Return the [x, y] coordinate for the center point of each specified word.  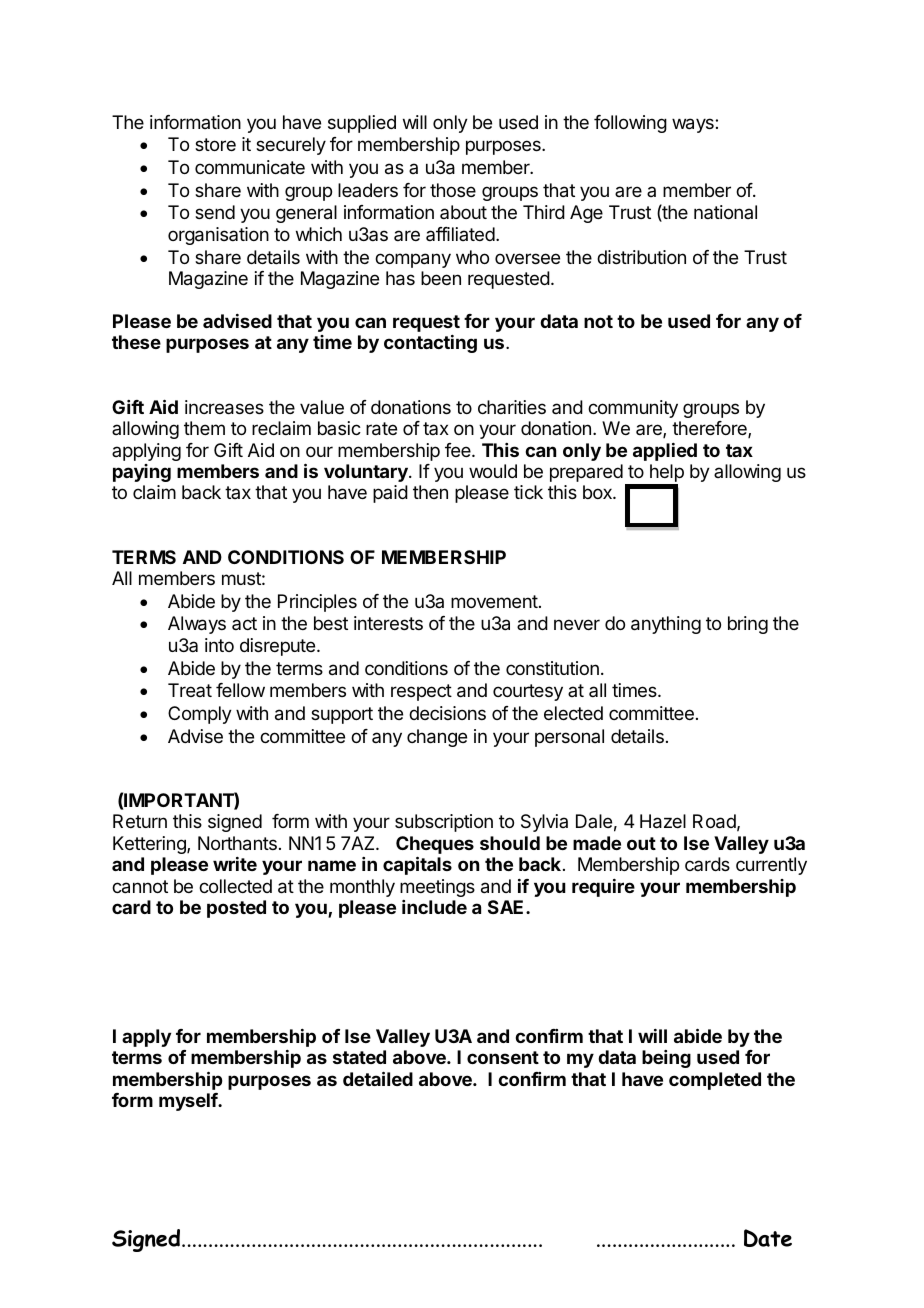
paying [142, 473]
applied [665, 452]
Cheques [435, 846]
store [215, 144]
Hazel [663, 821]
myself [189, 1102]
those [453, 190]
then [430, 492]
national [725, 212]
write [235, 864]
